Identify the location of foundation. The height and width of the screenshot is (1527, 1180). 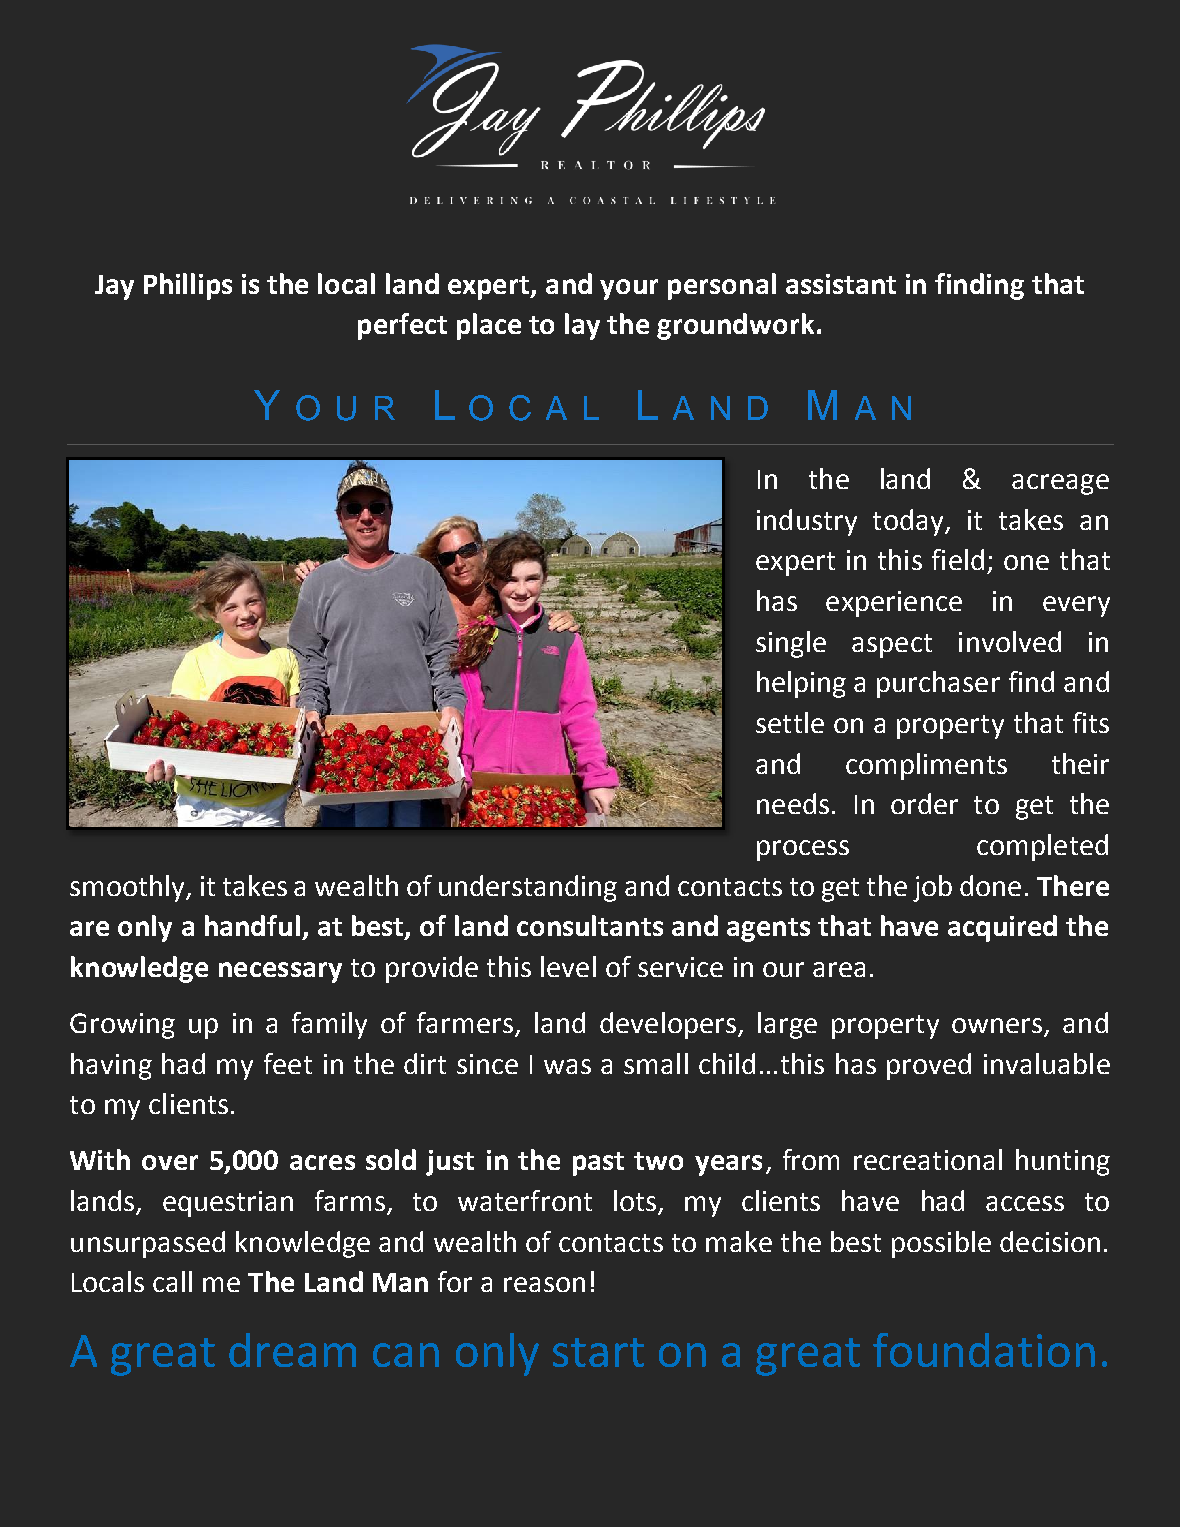
(984, 1350).
